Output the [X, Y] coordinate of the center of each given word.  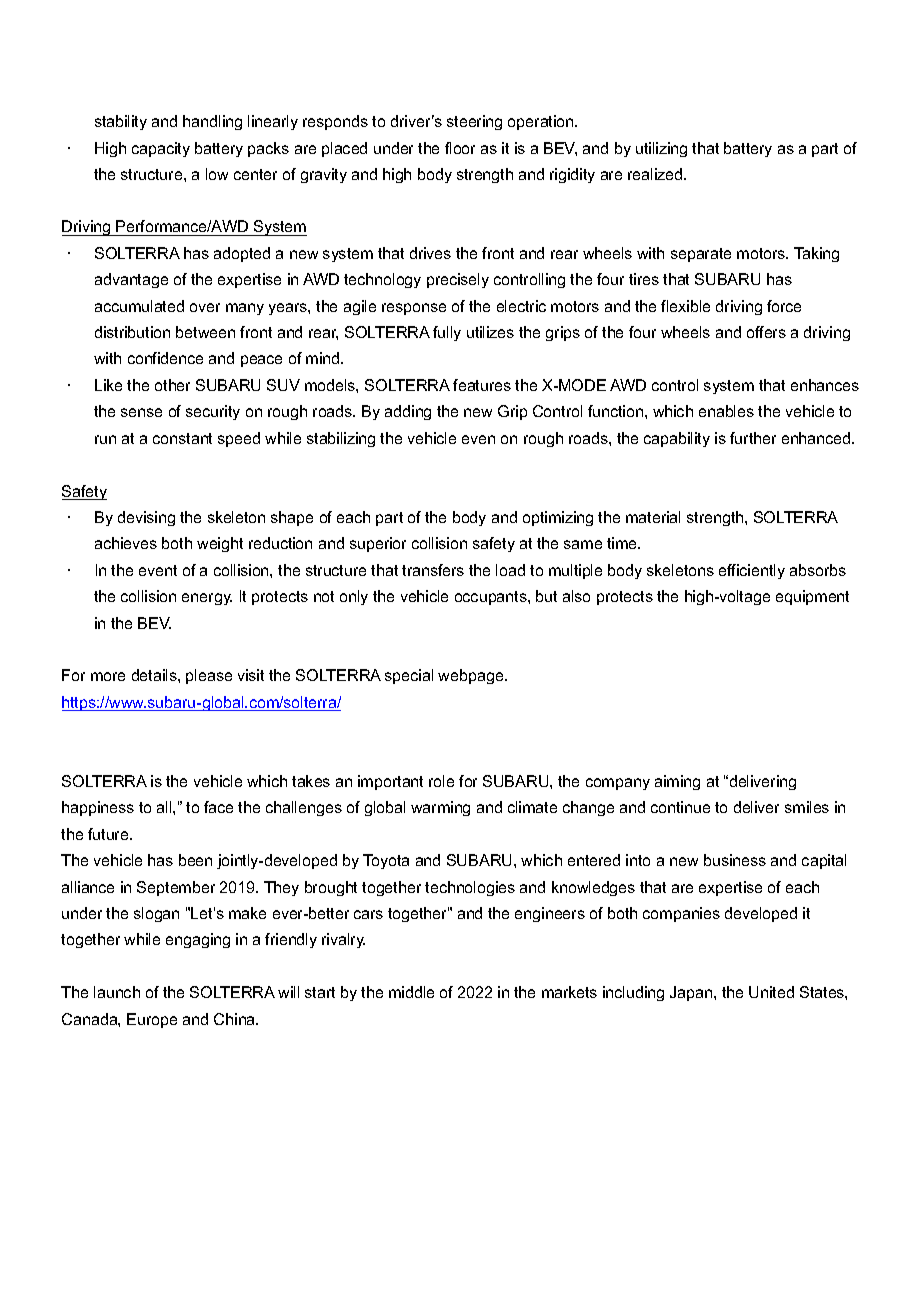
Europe [152, 1020]
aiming [677, 782]
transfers [433, 570]
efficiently [752, 571]
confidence [165, 358]
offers [766, 332]
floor [460, 148]
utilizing [661, 149]
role [441, 781]
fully [447, 333]
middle [411, 992]
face [218, 807]
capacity [161, 149]
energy [207, 599]
